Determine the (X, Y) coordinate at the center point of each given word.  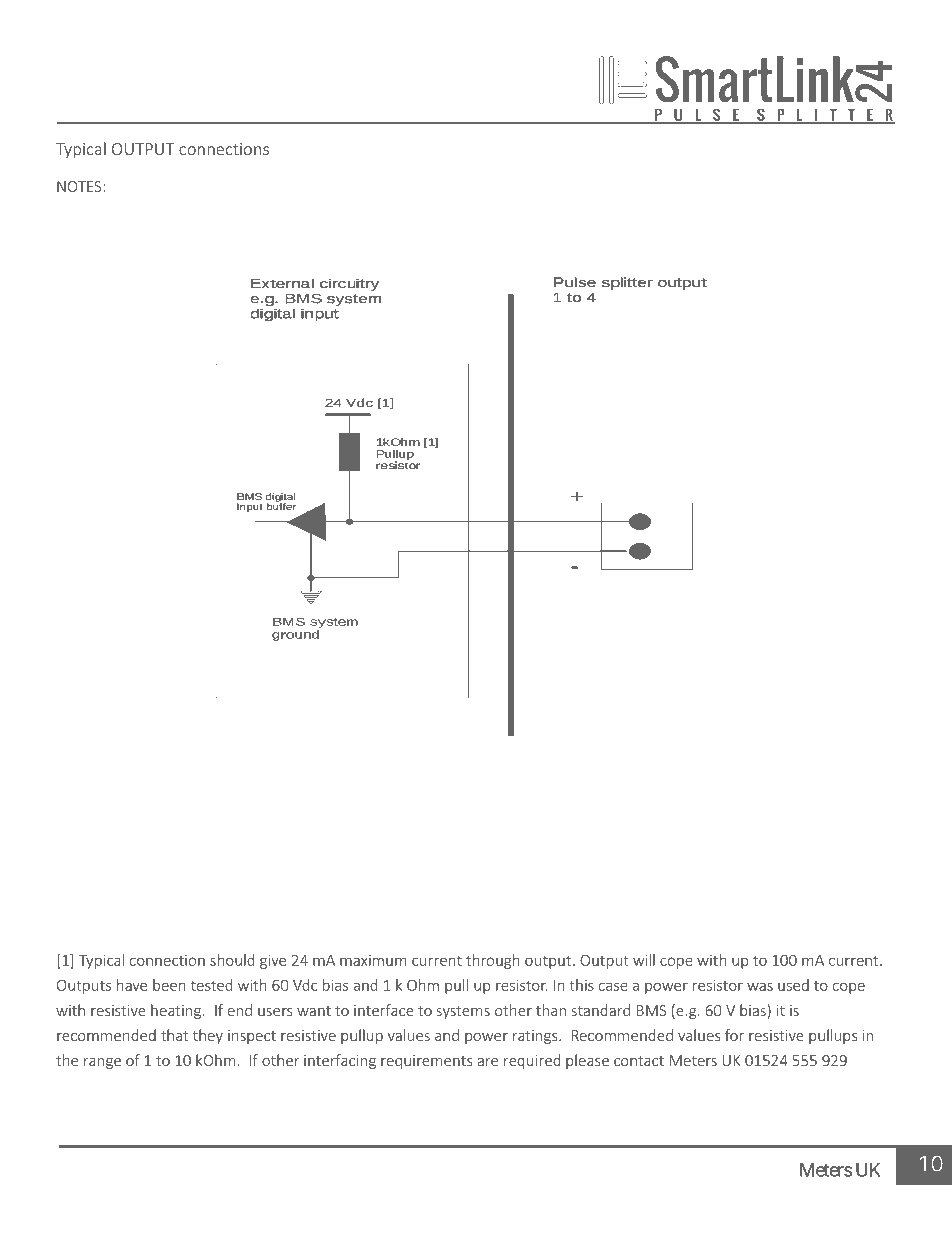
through (493, 961)
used (793, 985)
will (644, 960)
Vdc (305, 985)
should (232, 960)
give (273, 962)
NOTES (80, 186)
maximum (373, 960)
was (760, 986)
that (174, 1035)
